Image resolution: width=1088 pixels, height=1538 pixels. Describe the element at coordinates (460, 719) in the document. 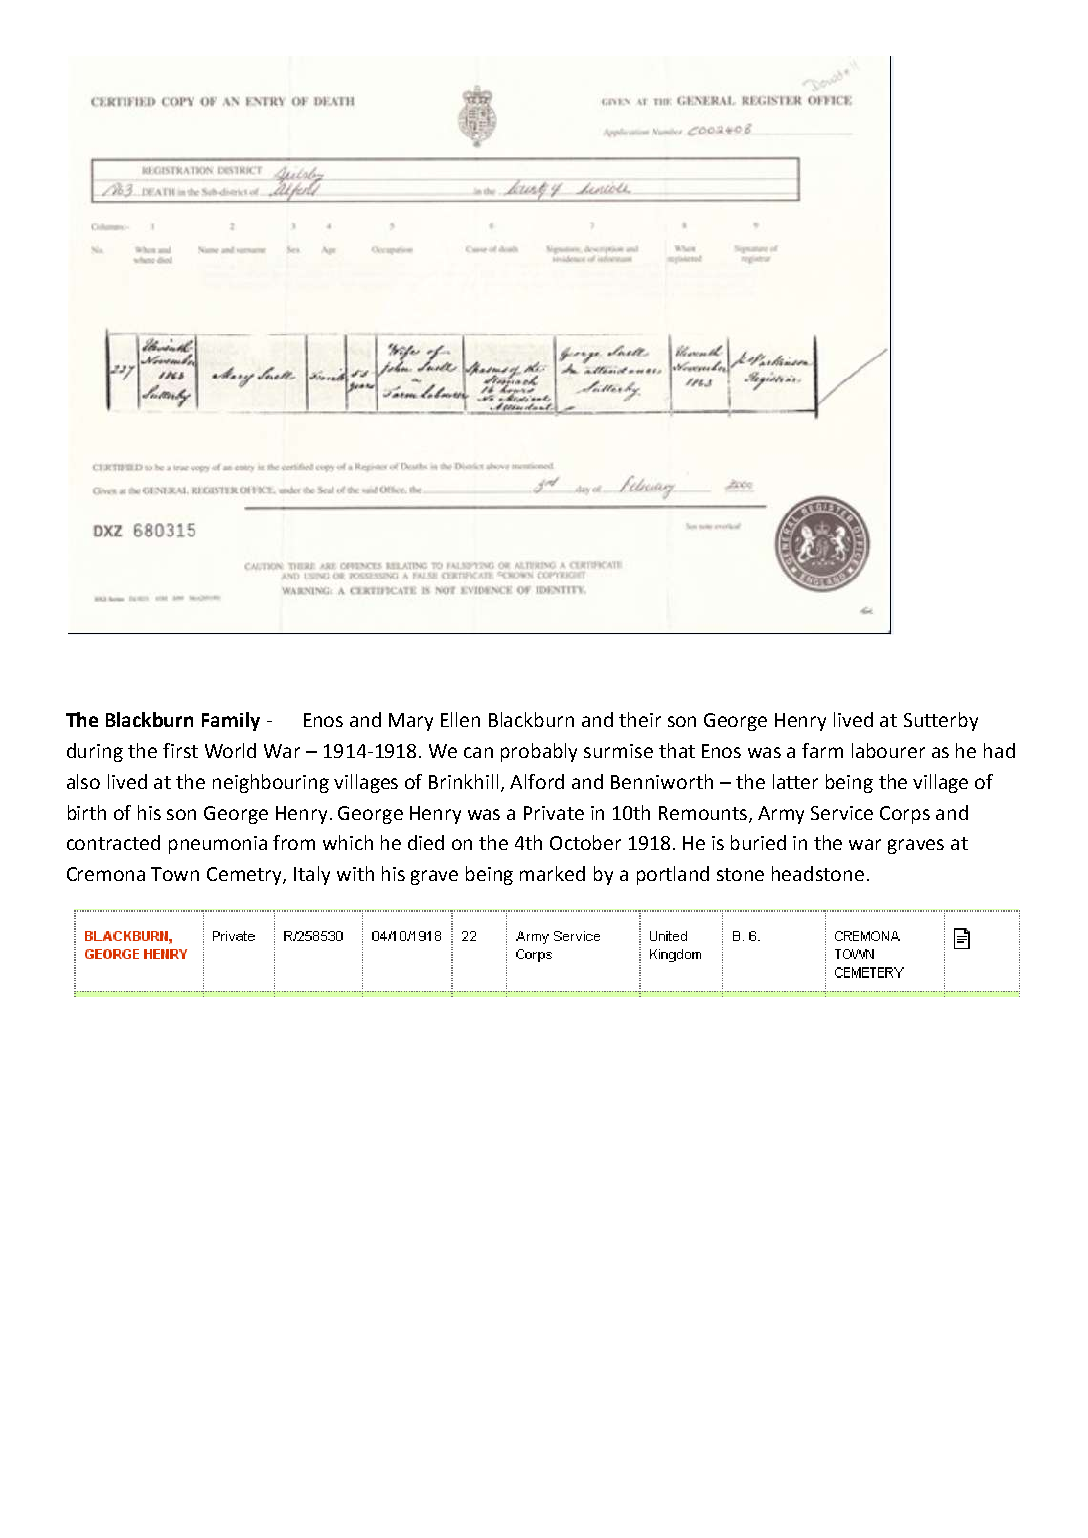

I see `Ellen` at that location.
